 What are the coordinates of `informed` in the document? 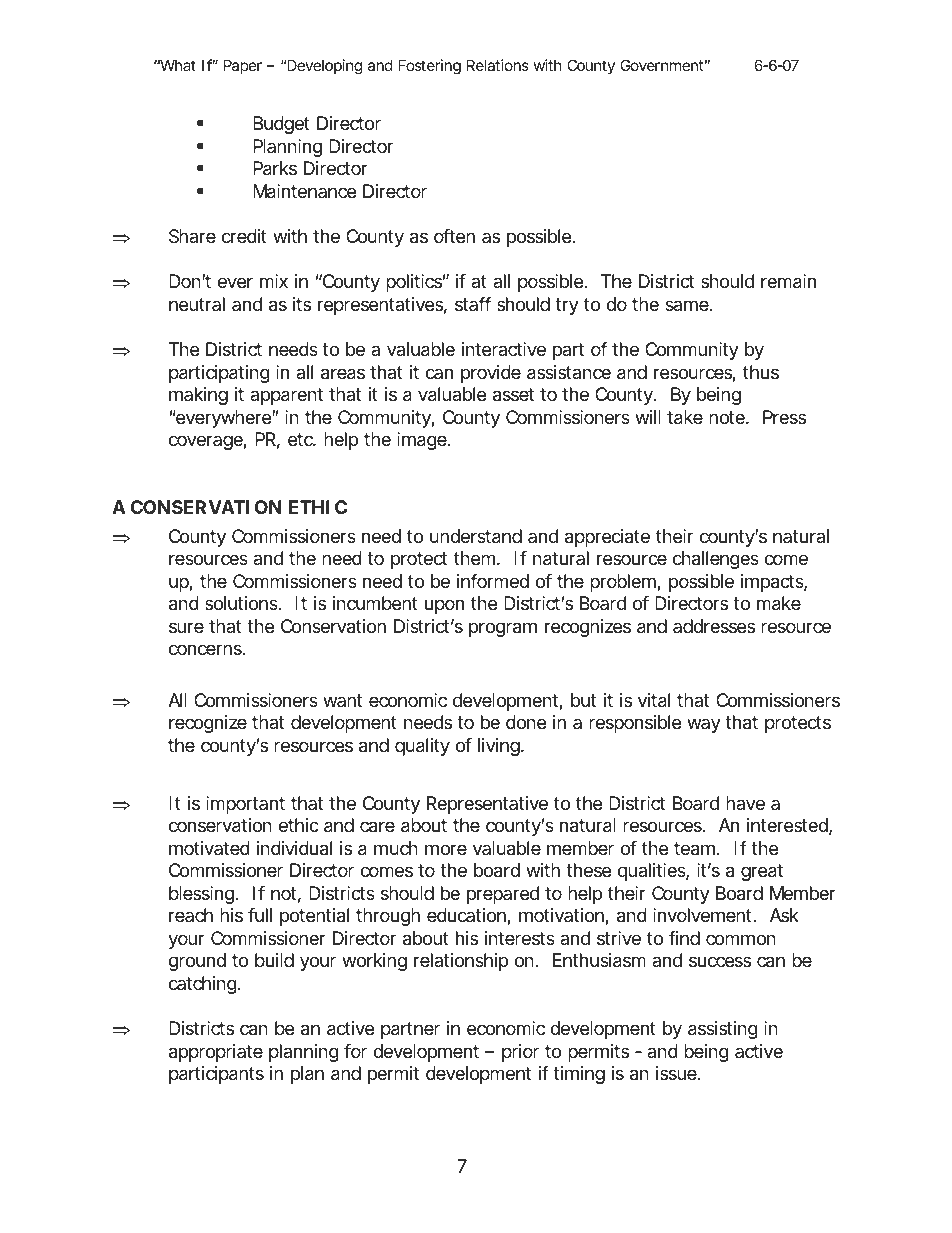 It's located at (493, 581).
